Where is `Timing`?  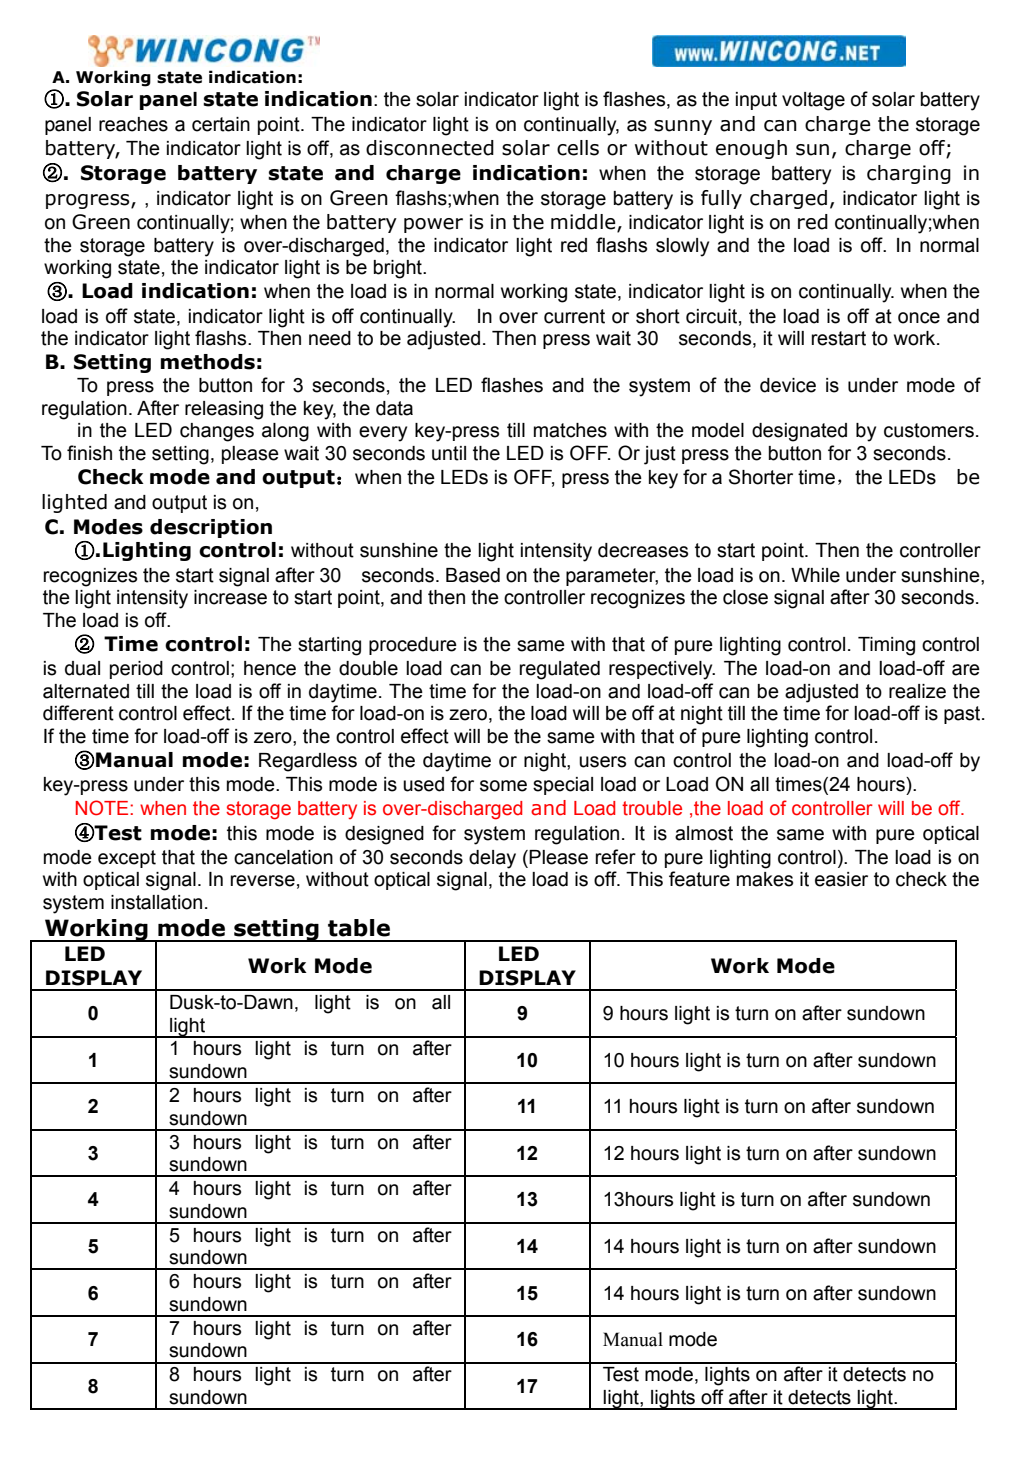
Timing is located at coordinates (886, 646).
